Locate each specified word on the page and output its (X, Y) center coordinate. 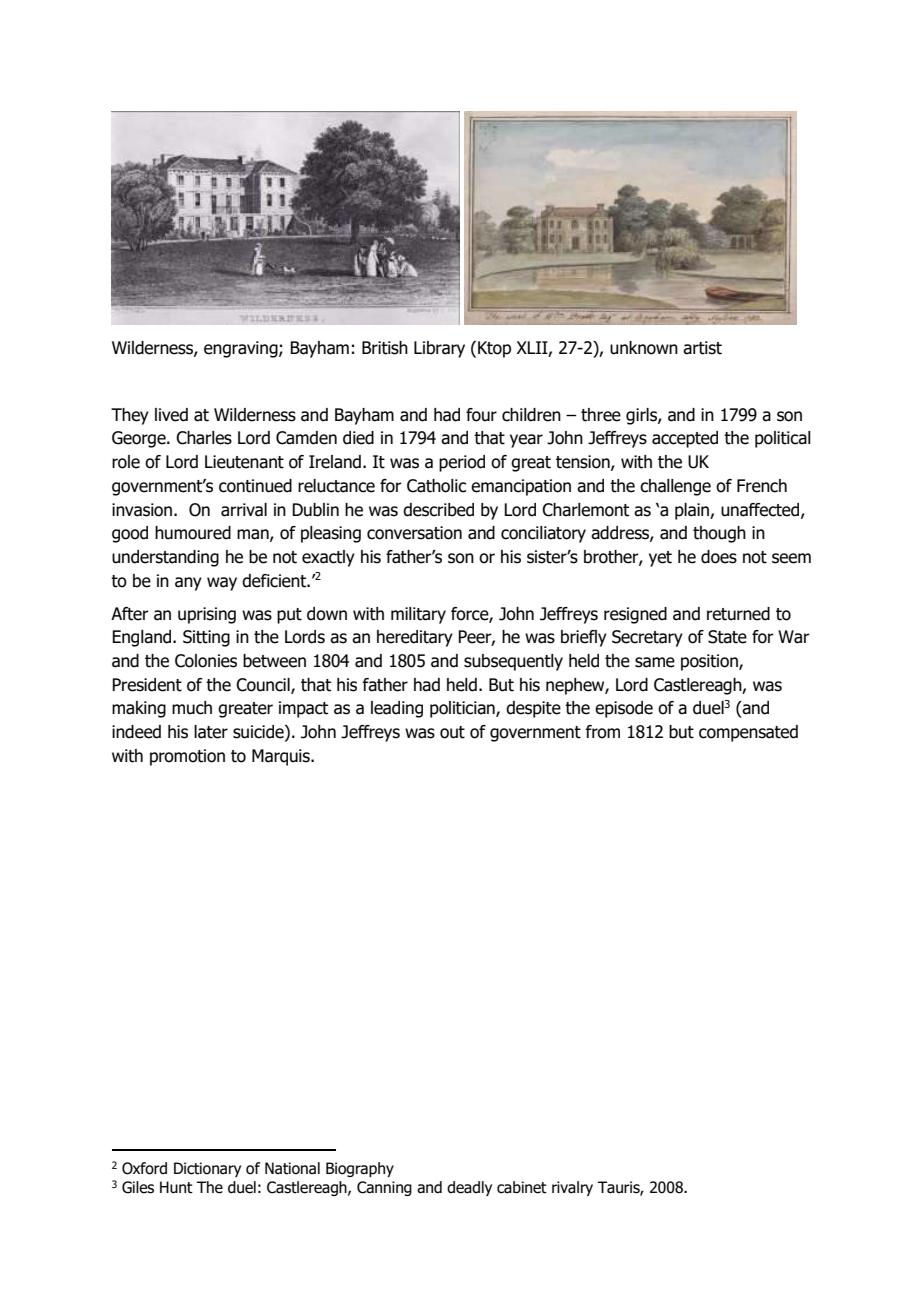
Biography (360, 1169)
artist (702, 348)
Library (439, 349)
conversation (414, 533)
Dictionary (207, 1169)
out (452, 732)
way (222, 584)
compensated (748, 733)
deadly (469, 1188)
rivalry (572, 1188)
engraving (242, 349)
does (719, 557)
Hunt (176, 1187)
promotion (187, 757)
